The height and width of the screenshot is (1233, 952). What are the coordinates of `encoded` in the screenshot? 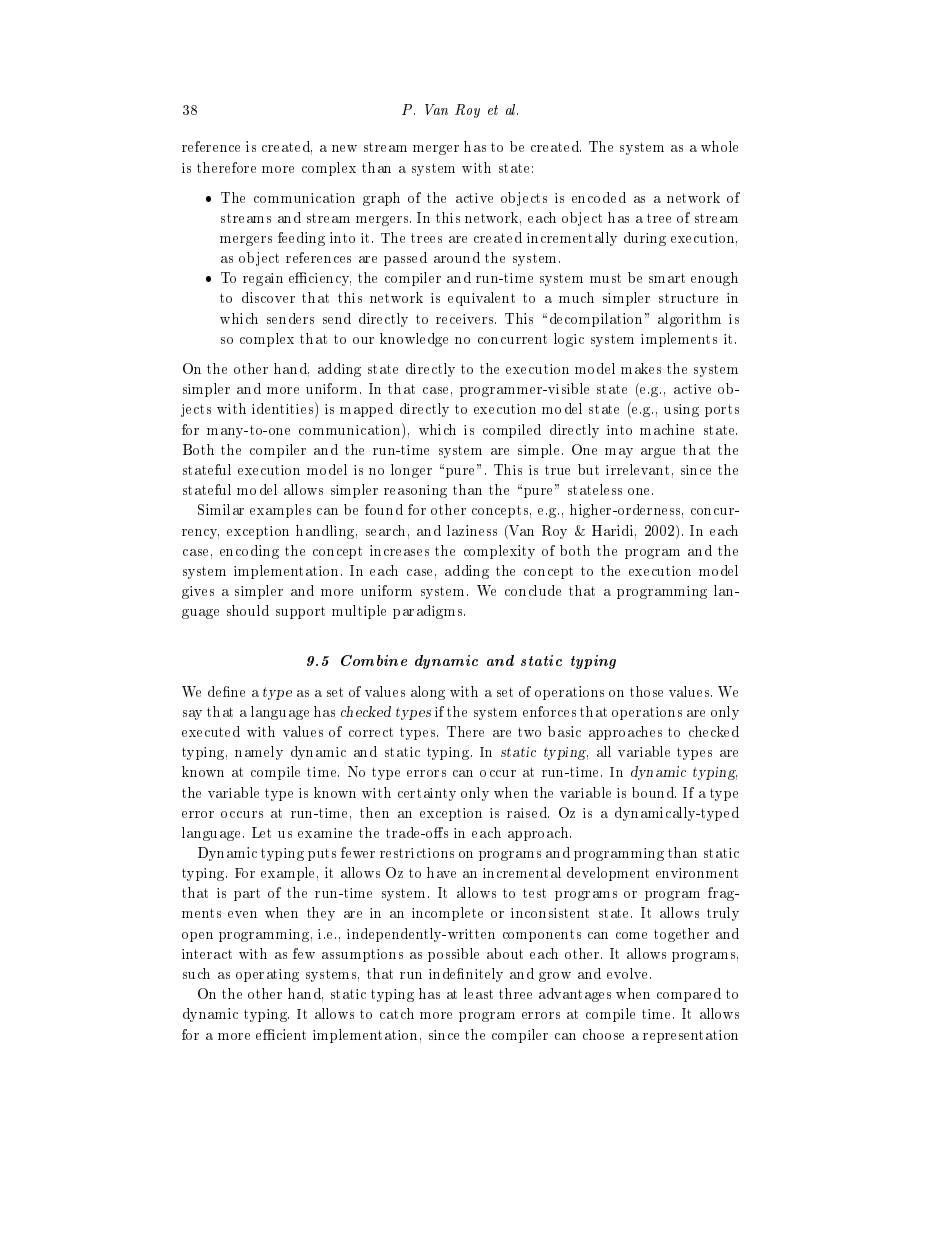 It's located at (599, 197).
